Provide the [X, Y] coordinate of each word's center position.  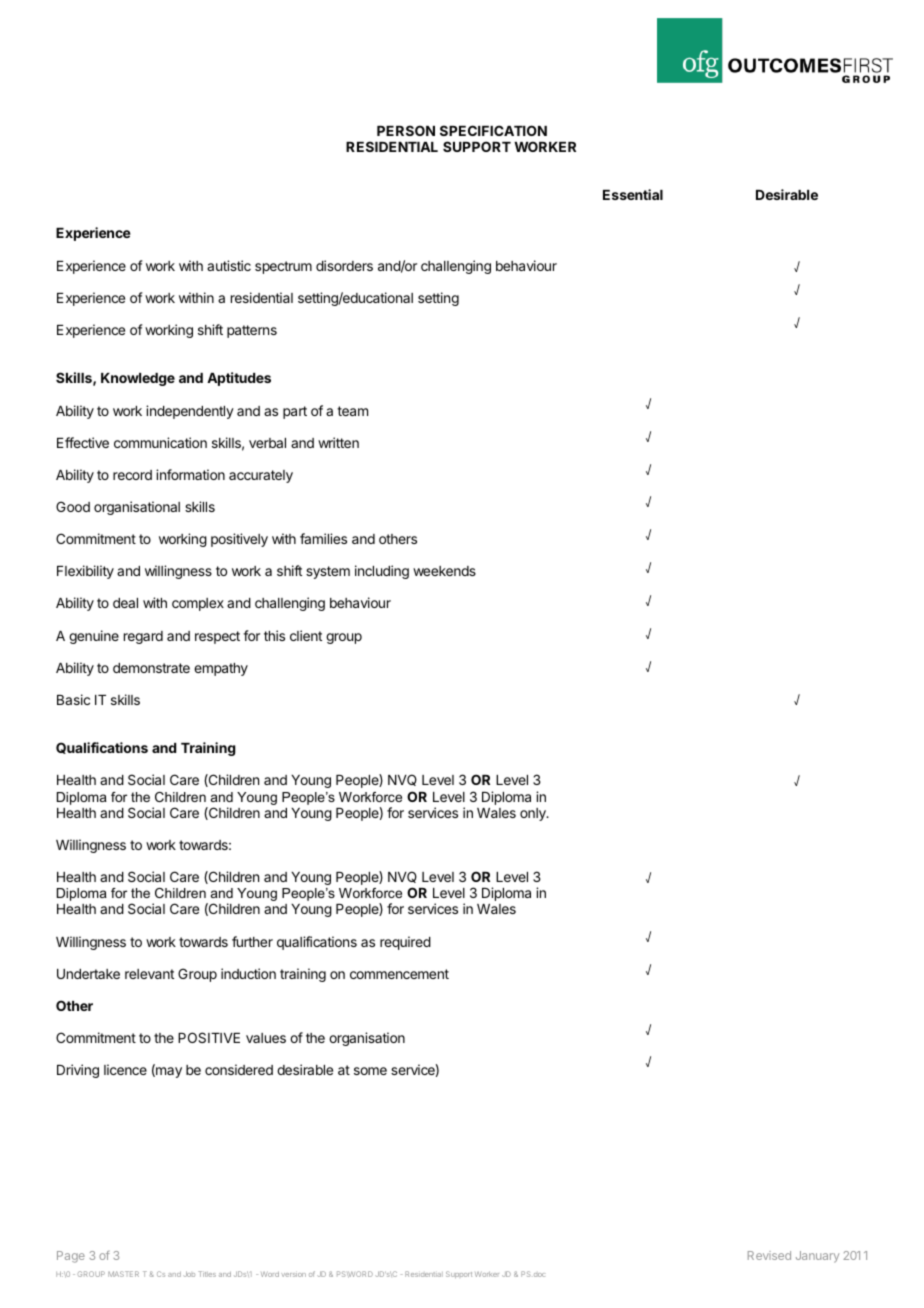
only [534, 814]
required [405, 943]
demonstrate [151, 668]
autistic [229, 265]
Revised [769, 1255]
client [306, 635]
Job [189, 1274]
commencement [399, 974]
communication [160, 442]
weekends [444, 571]
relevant [149, 974]
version [293, 1275]
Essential [633, 194]
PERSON [406, 130]
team [352, 411]
